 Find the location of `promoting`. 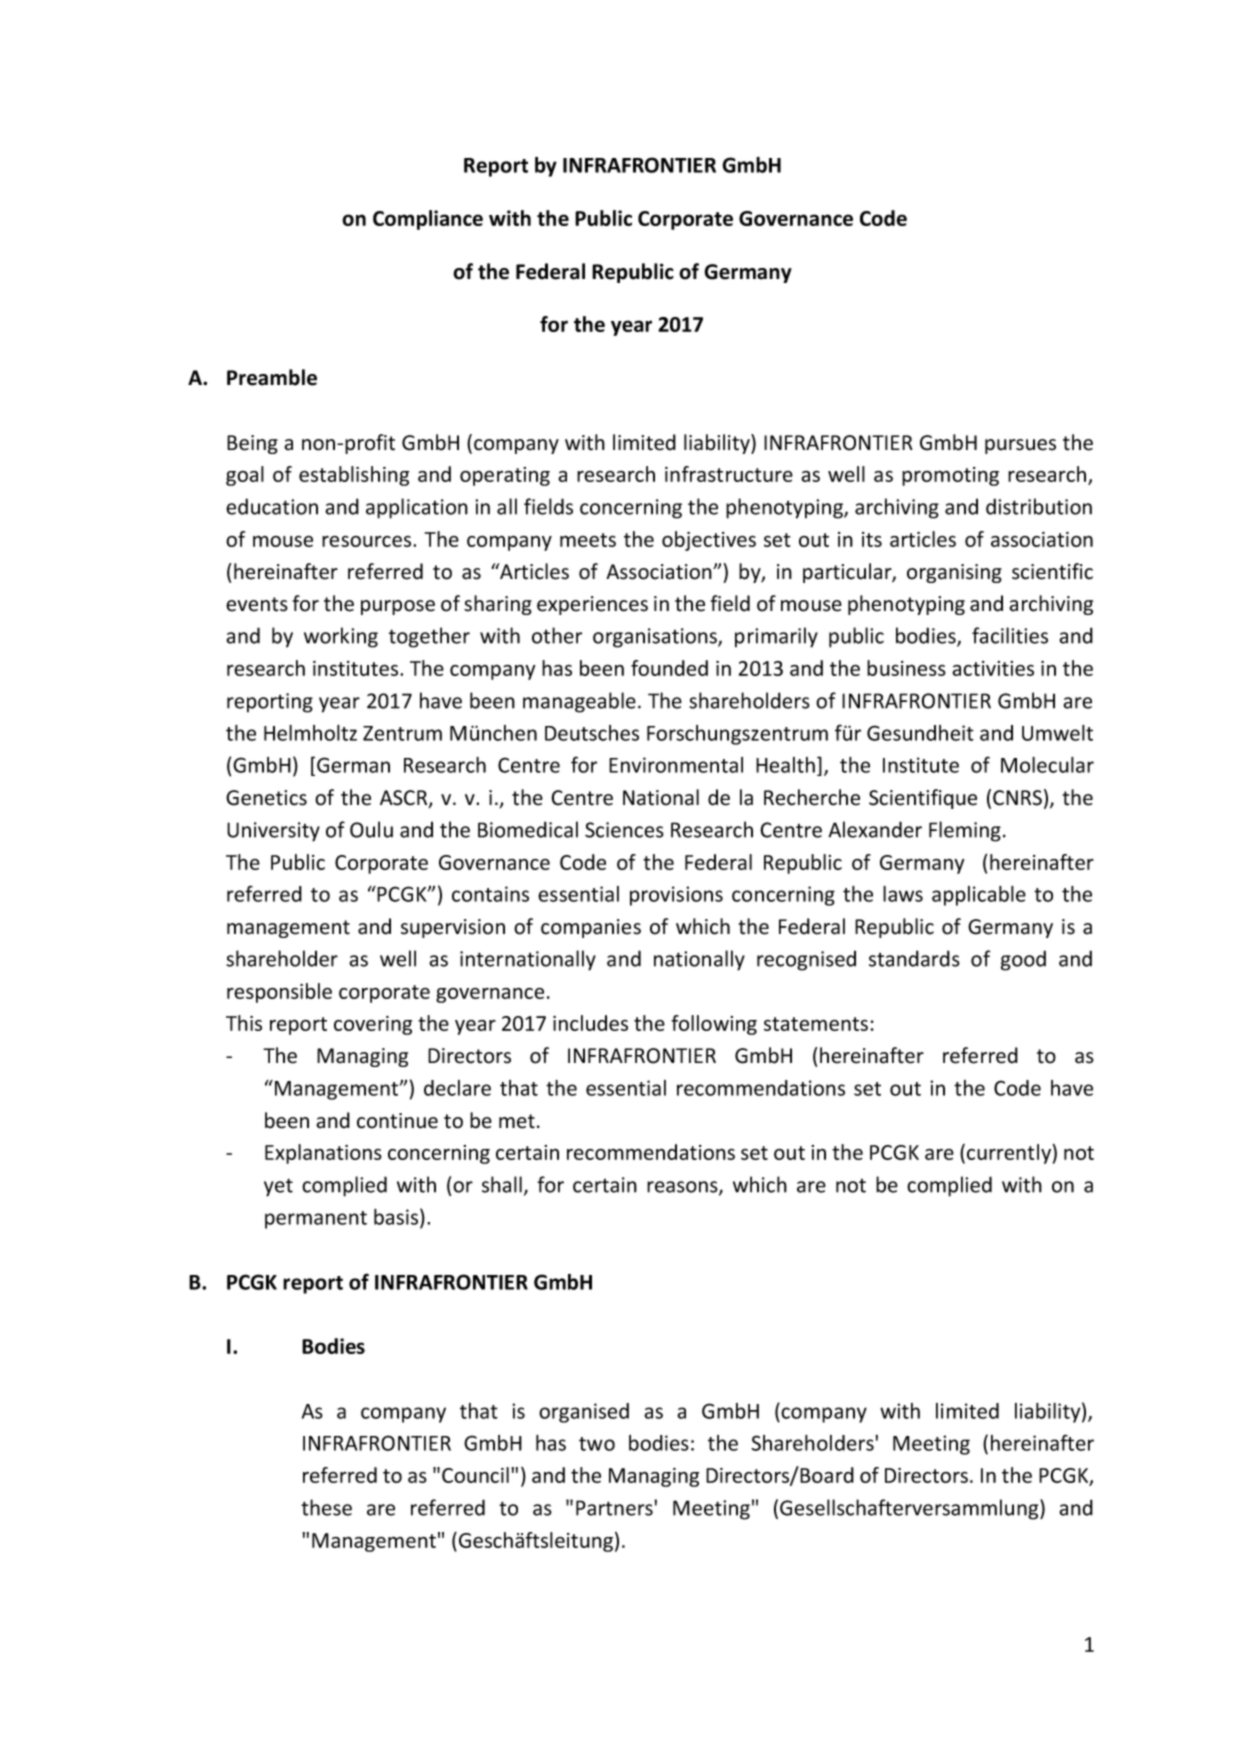

promoting is located at coordinates (950, 476).
